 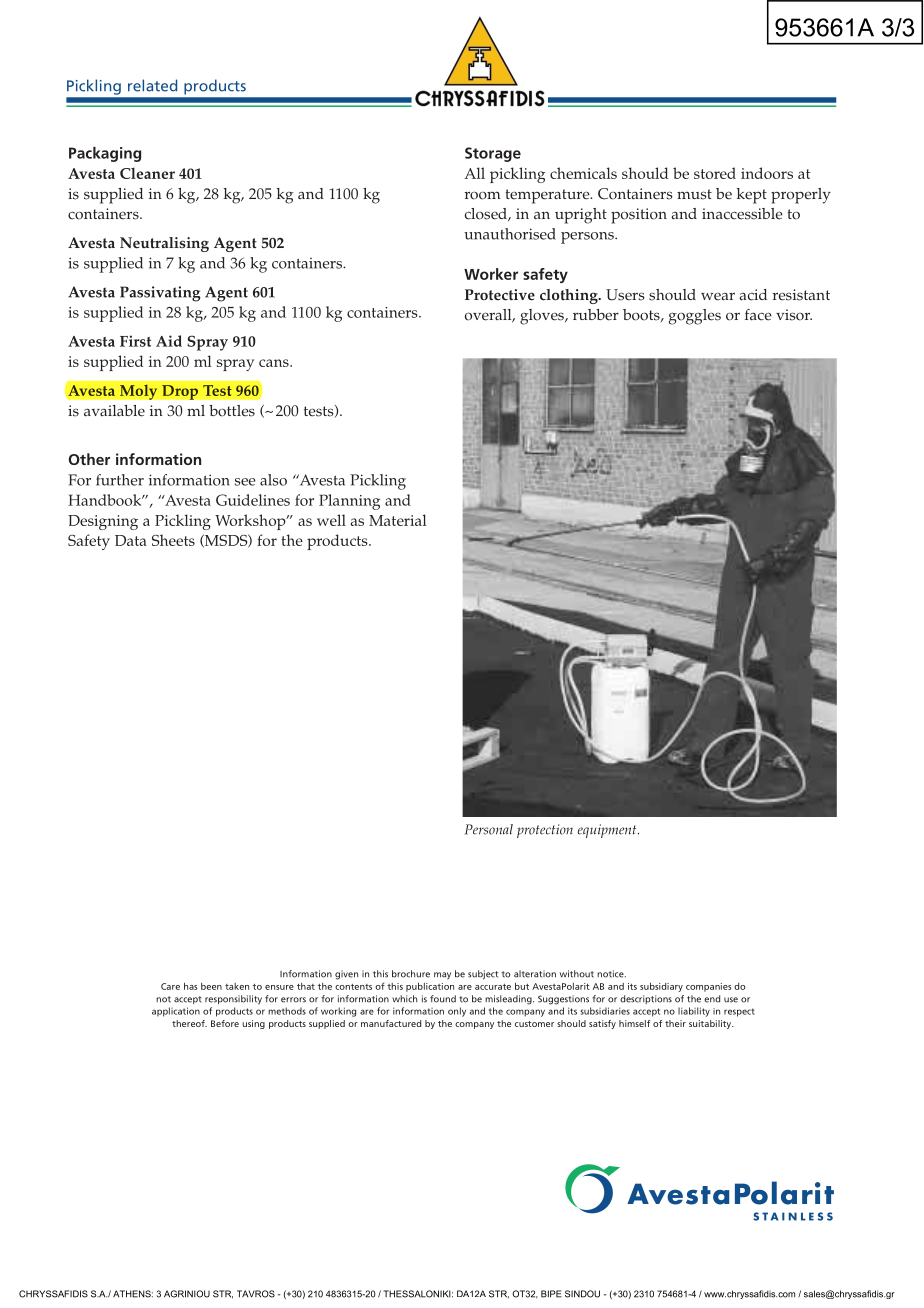 What do you see at coordinates (794, 315) in the page?
I see `visor` at bounding box center [794, 315].
